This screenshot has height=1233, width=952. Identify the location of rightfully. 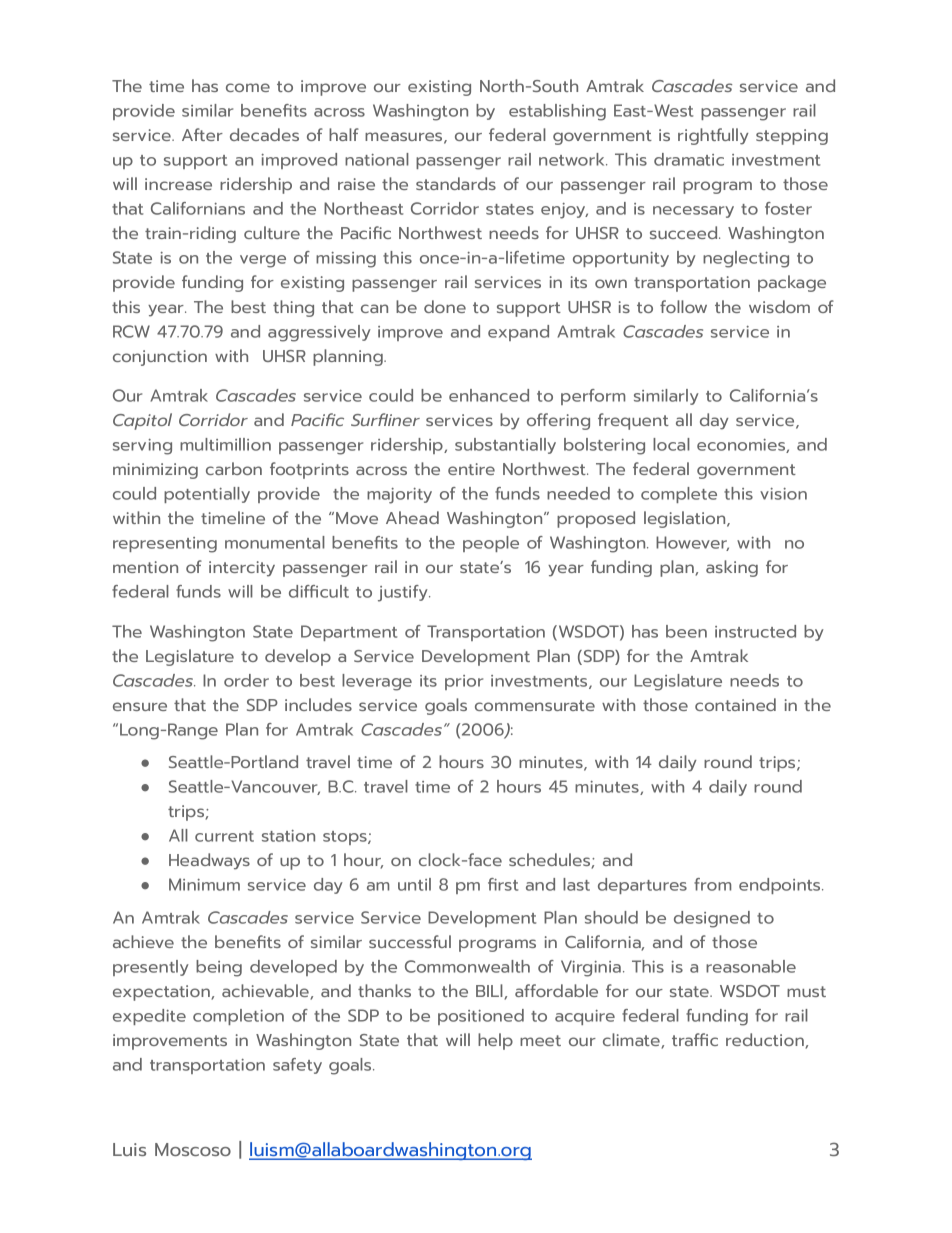
(713, 136).
